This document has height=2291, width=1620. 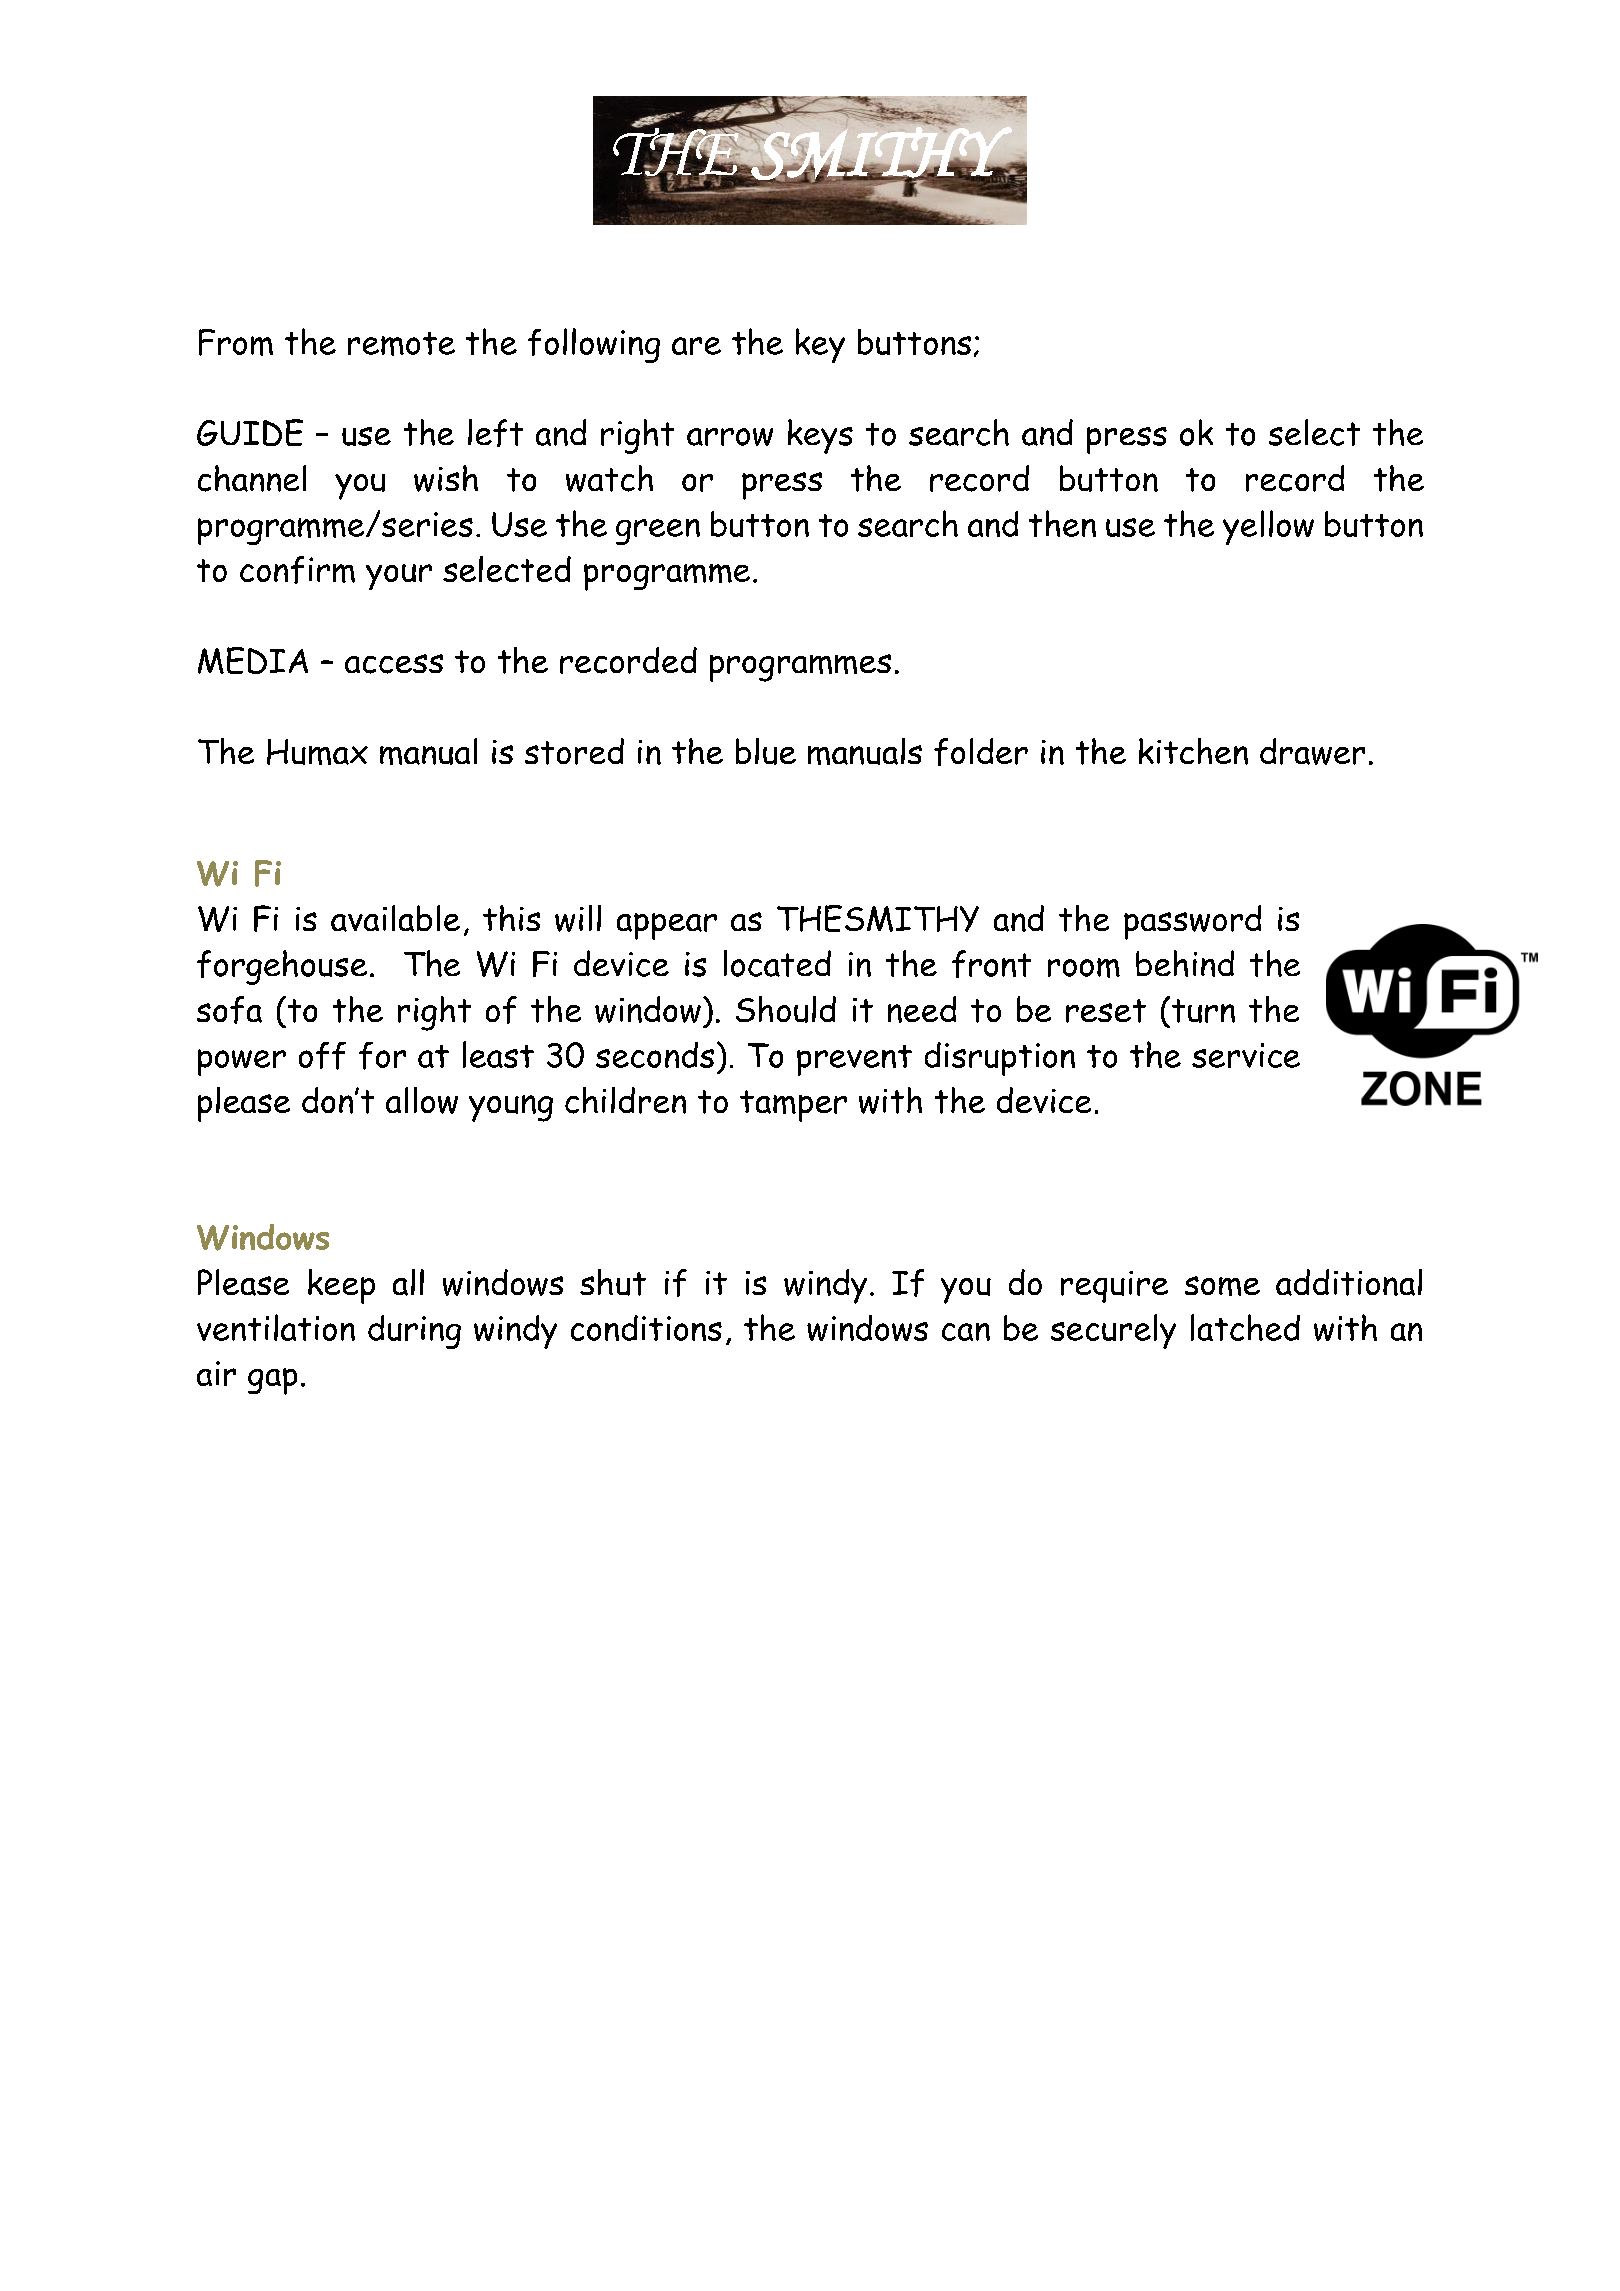 I want to click on password, so click(x=1192, y=922).
